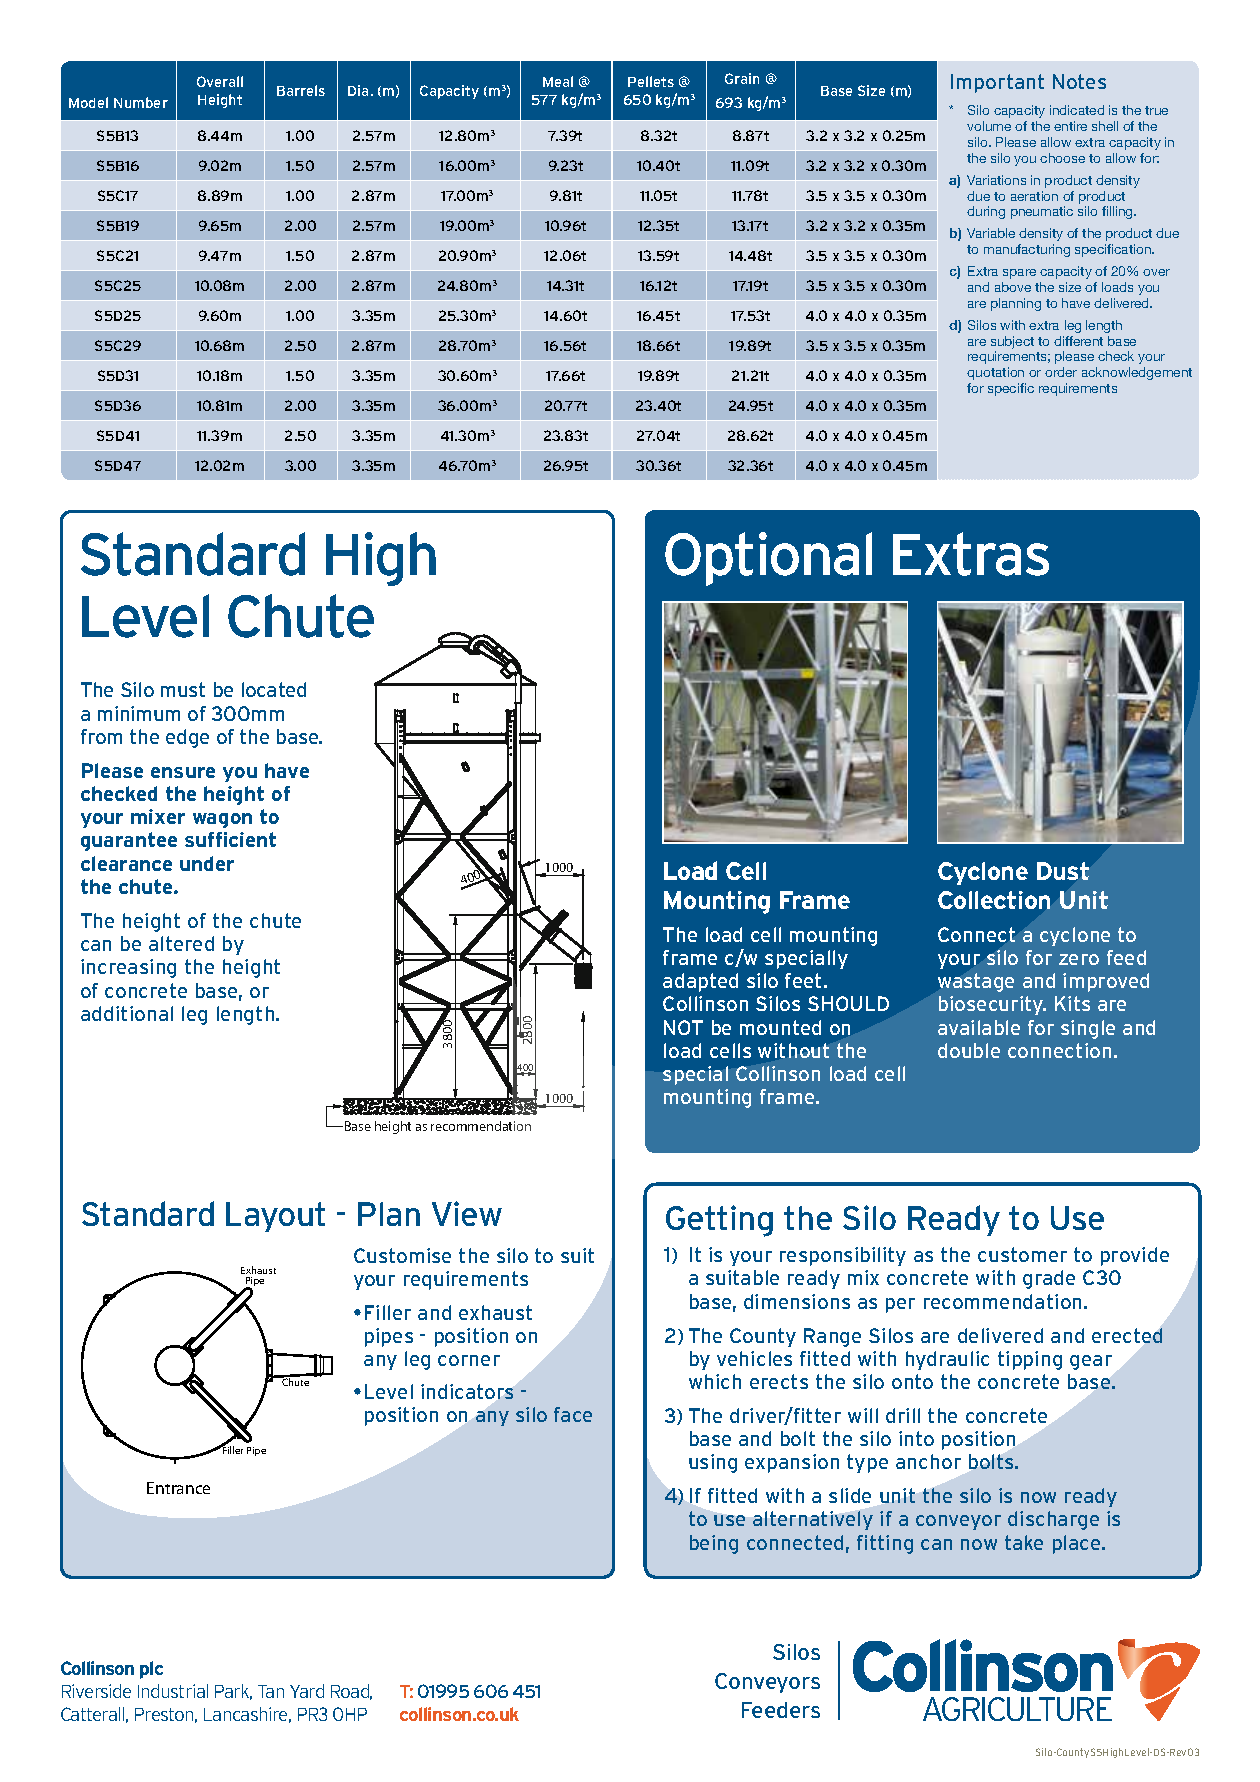 The height and width of the page is (1782, 1260). Describe the element at coordinates (207, 863) in the page. I see `under` at that location.
